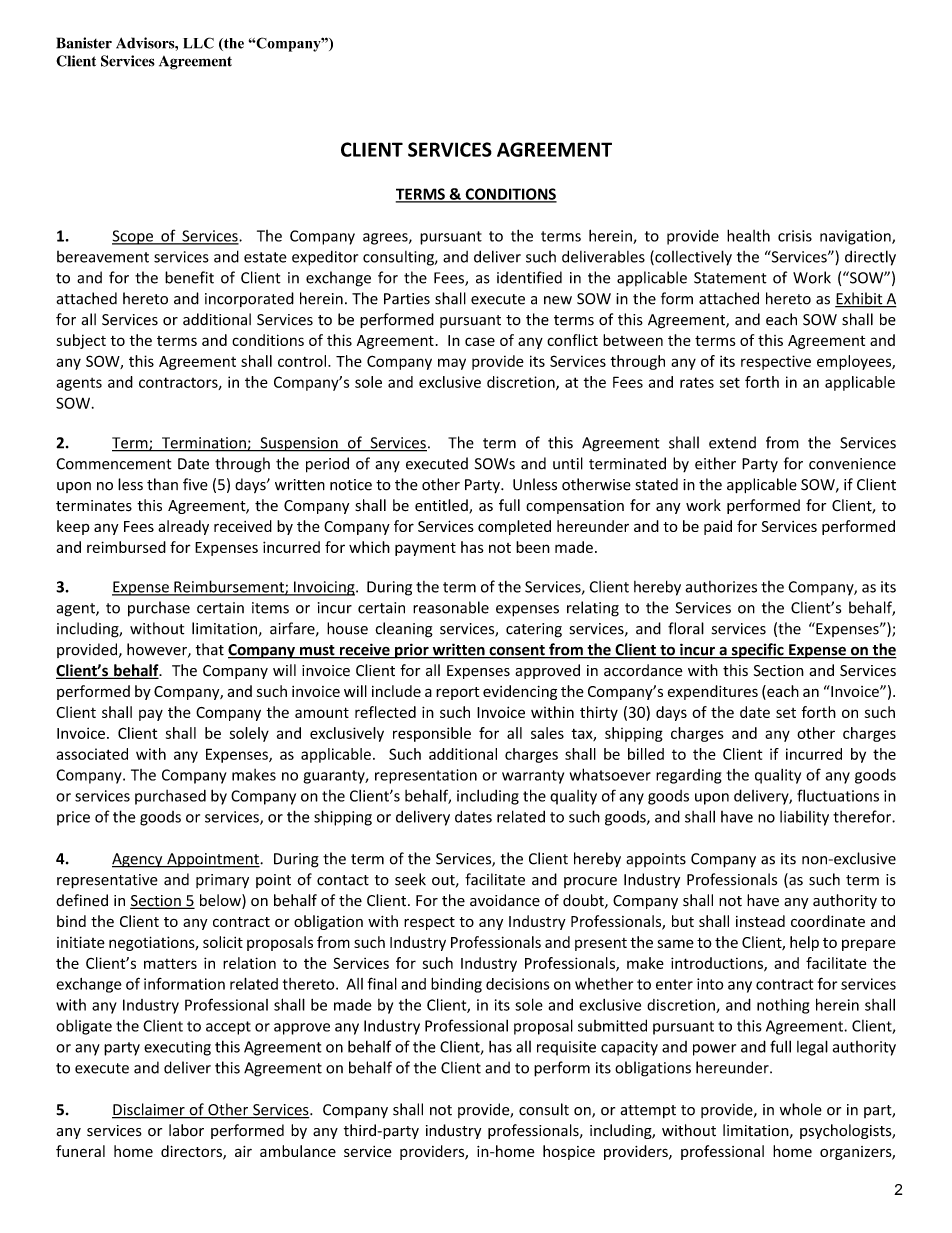  I want to click on LLC, so click(198, 43).
